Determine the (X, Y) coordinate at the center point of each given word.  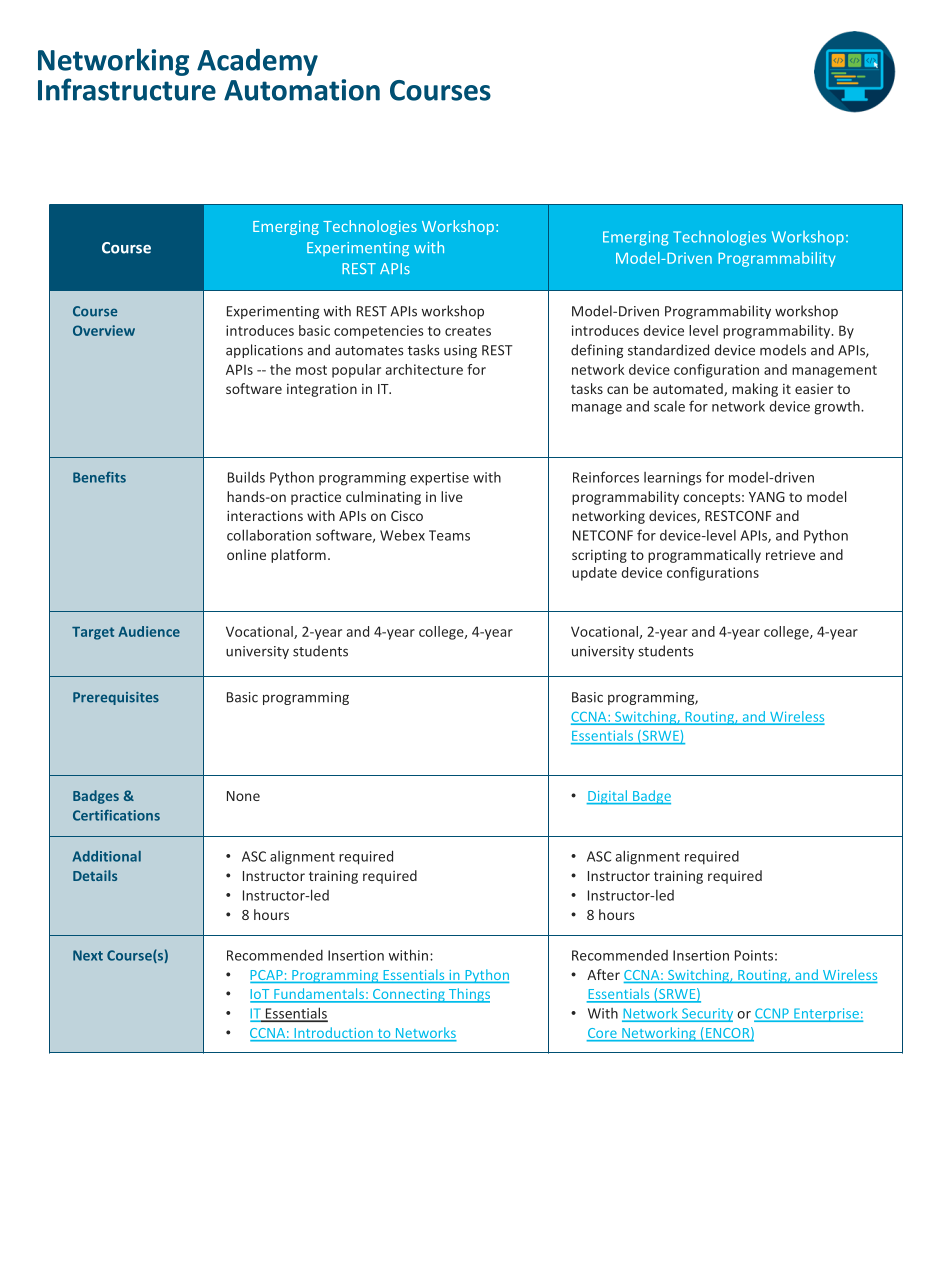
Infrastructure (127, 89)
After (603, 974)
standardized (668, 350)
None (243, 796)
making (755, 390)
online (246, 554)
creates (468, 331)
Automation (302, 90)
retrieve (790, 555)
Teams (449, 535)
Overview (104, 330)
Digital (608, 797)
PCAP (267, 976)
